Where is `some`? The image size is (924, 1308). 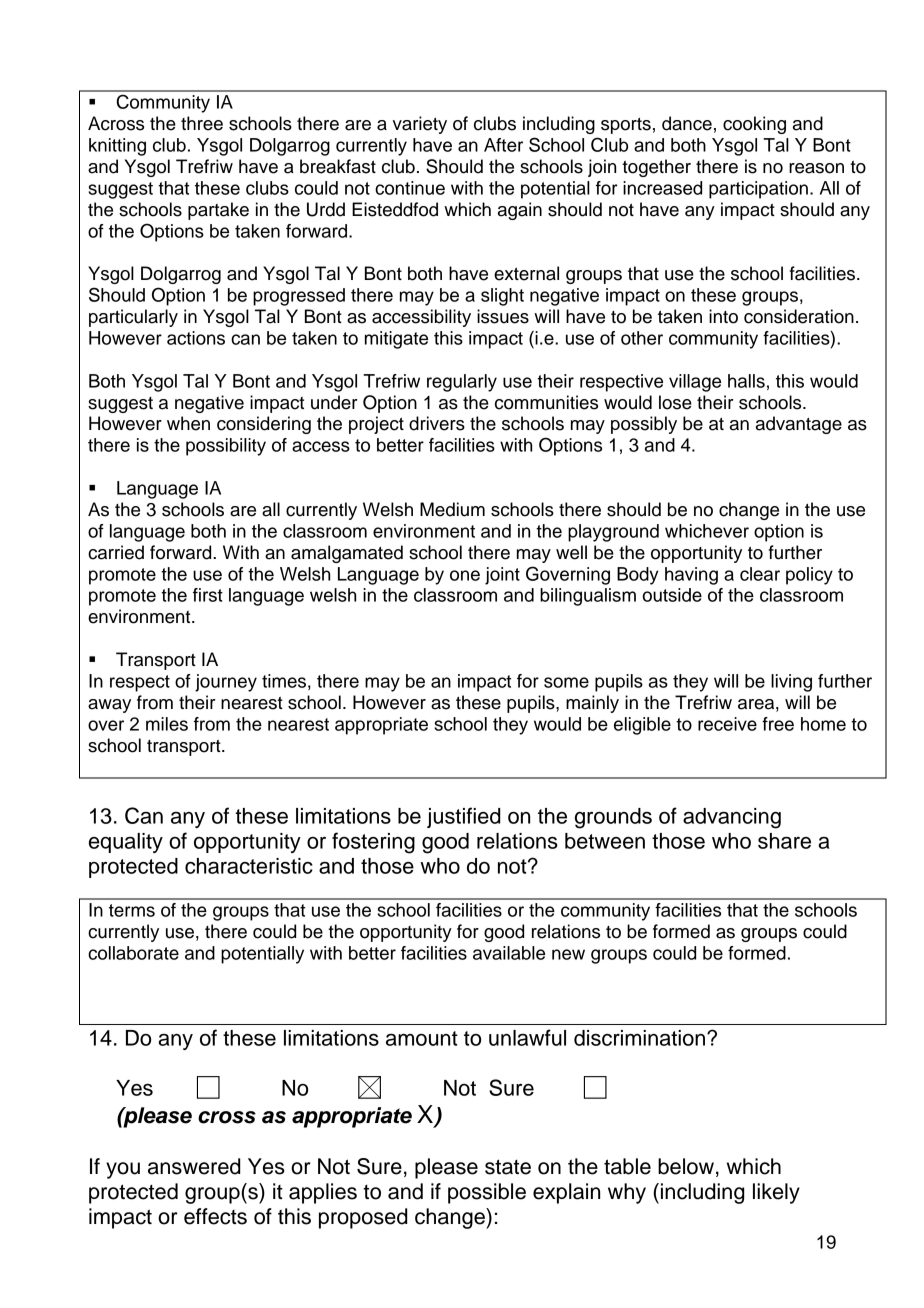
some is located at coordinates (566, 682).
